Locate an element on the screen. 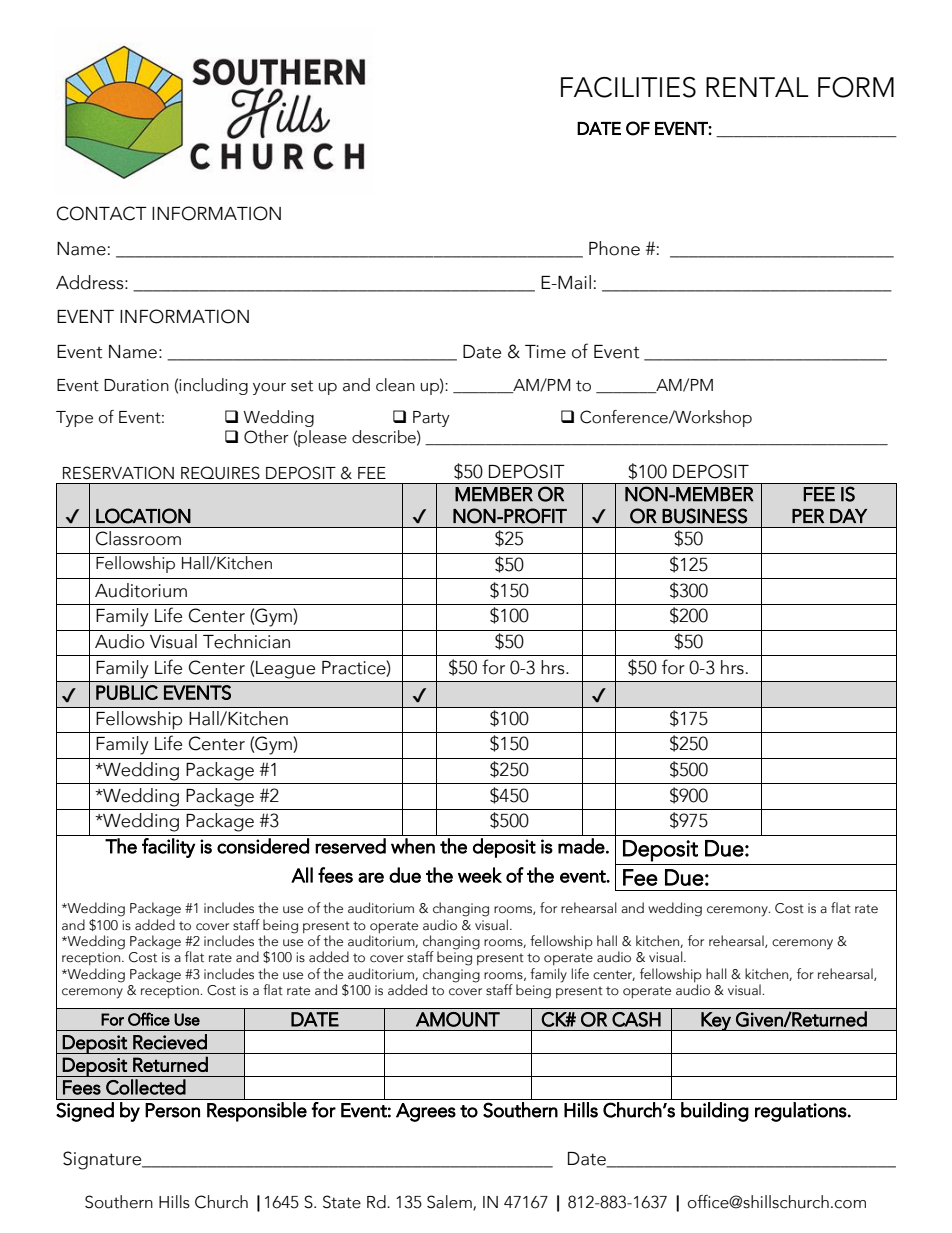 This screenshot has width=952, height=1233. Key is located at coordinates (716, 1021).
